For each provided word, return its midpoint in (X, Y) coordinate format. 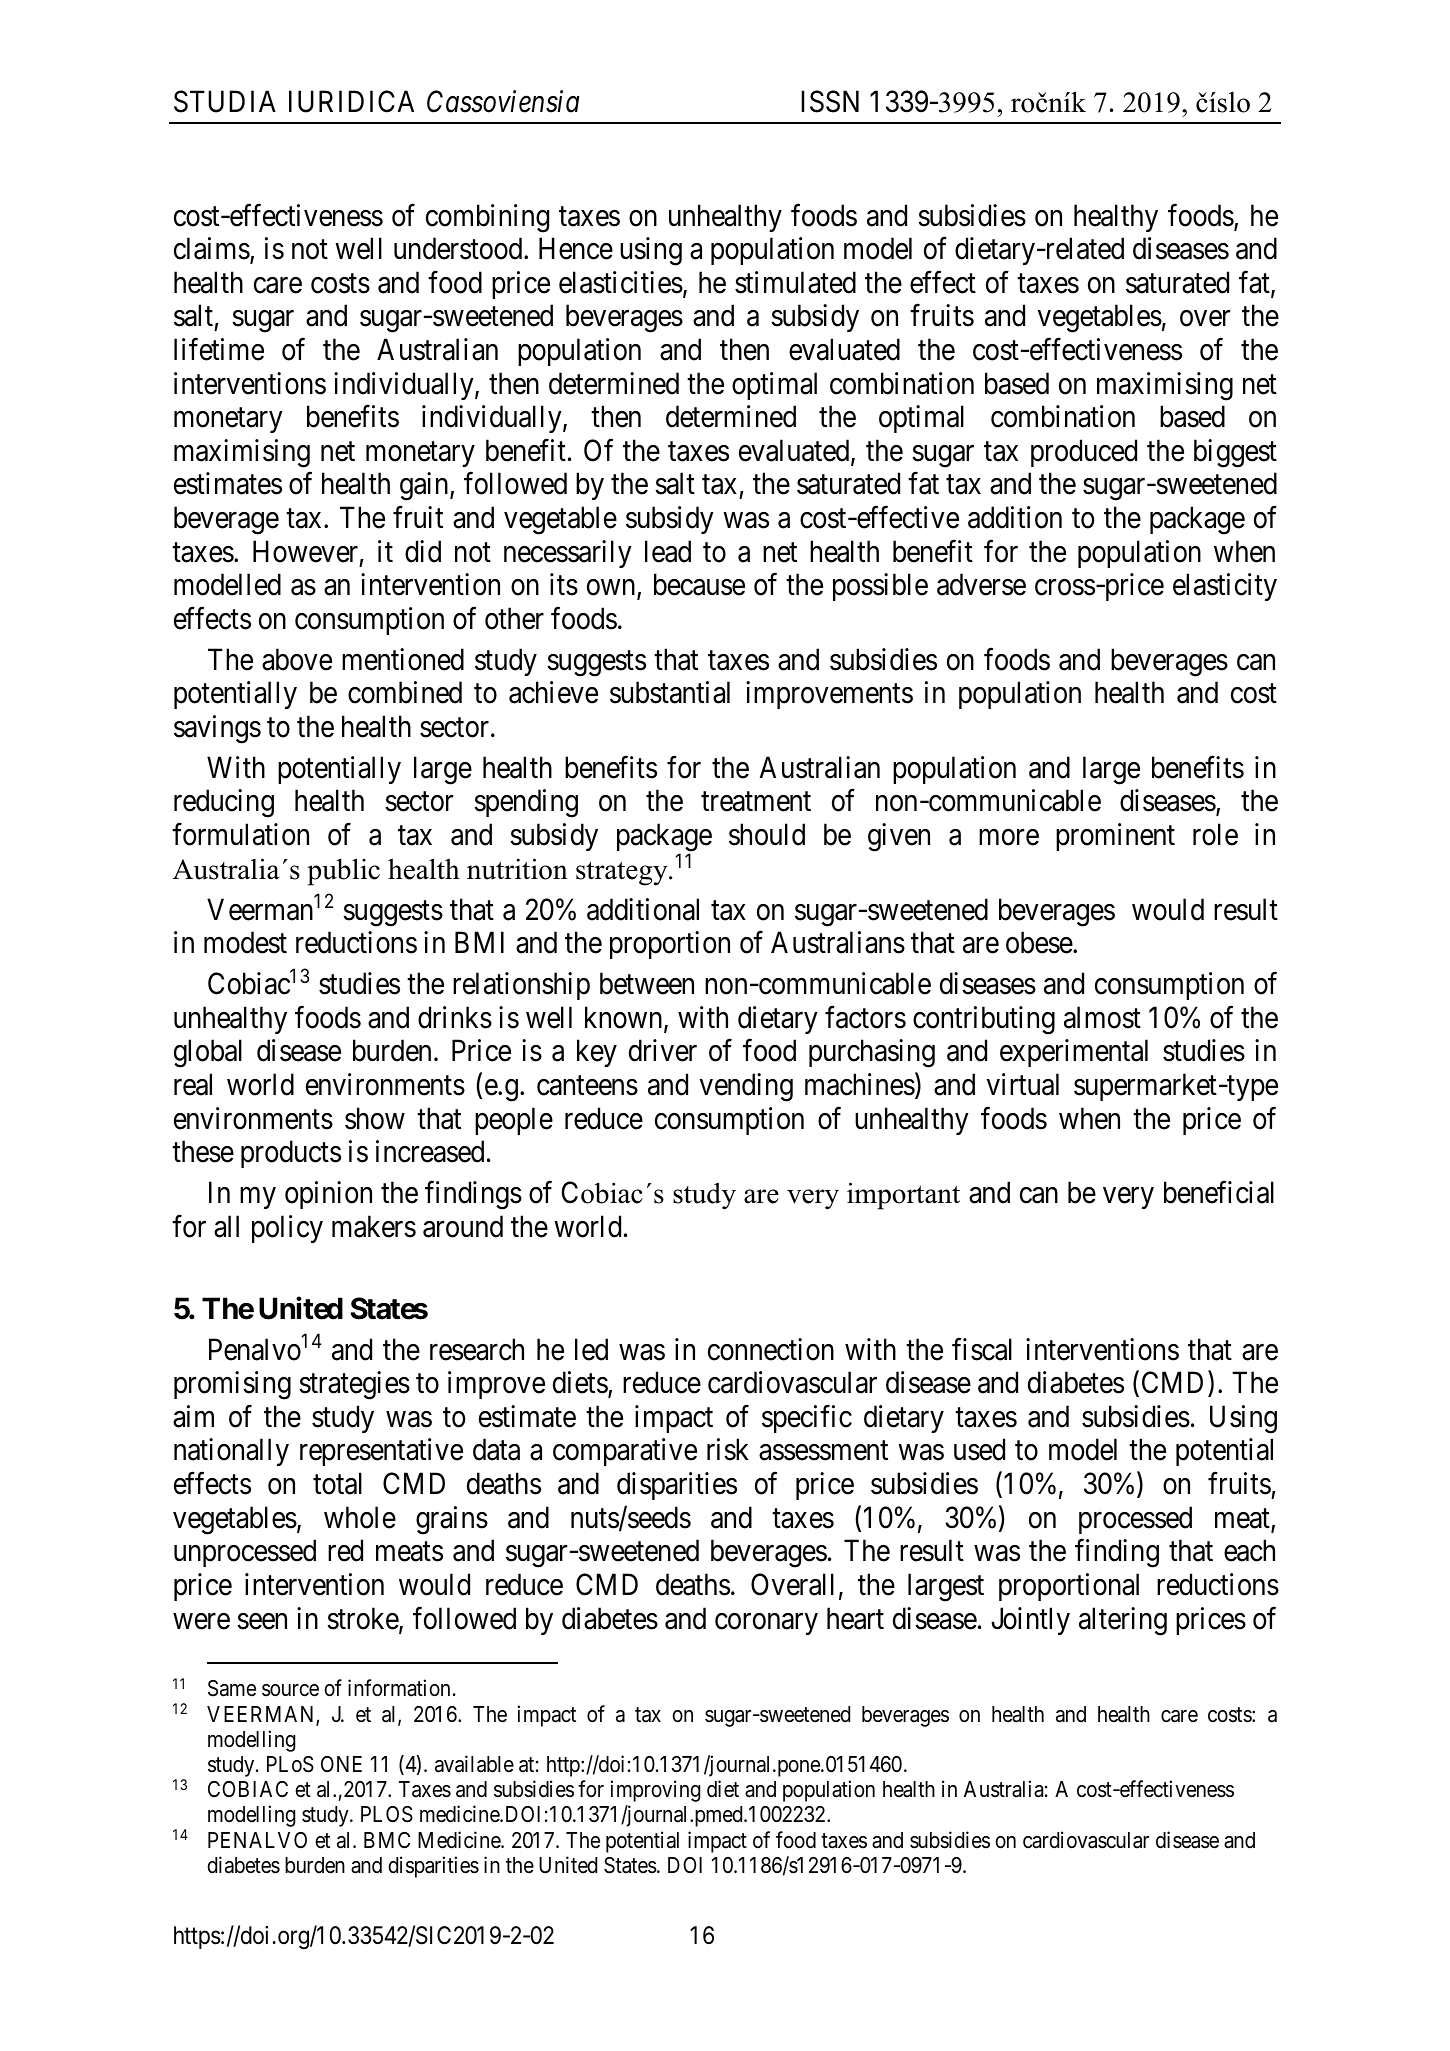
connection (771, 1349)
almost (1102, 1017)
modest (245, 942)
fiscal (982, 1349)
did (423, 551)
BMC (387, 1840)
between (647, 983)
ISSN (830, 102)
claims (212, 248)
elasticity (1225, 587)
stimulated (795, 282)
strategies (354, 1385)
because (699, 584)
